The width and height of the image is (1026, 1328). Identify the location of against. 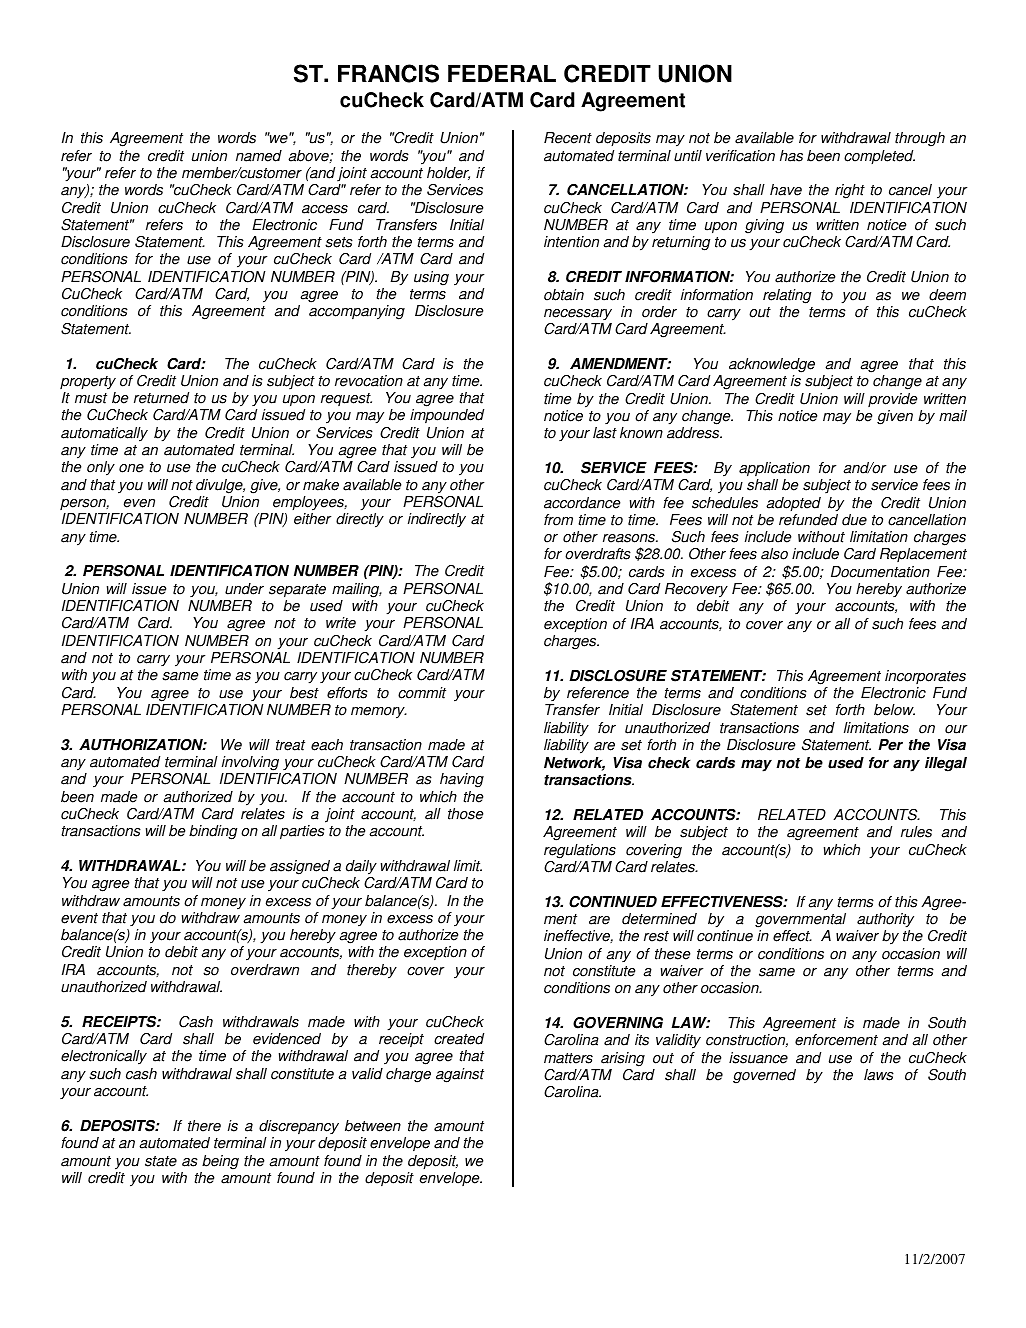
(460, 1075).
